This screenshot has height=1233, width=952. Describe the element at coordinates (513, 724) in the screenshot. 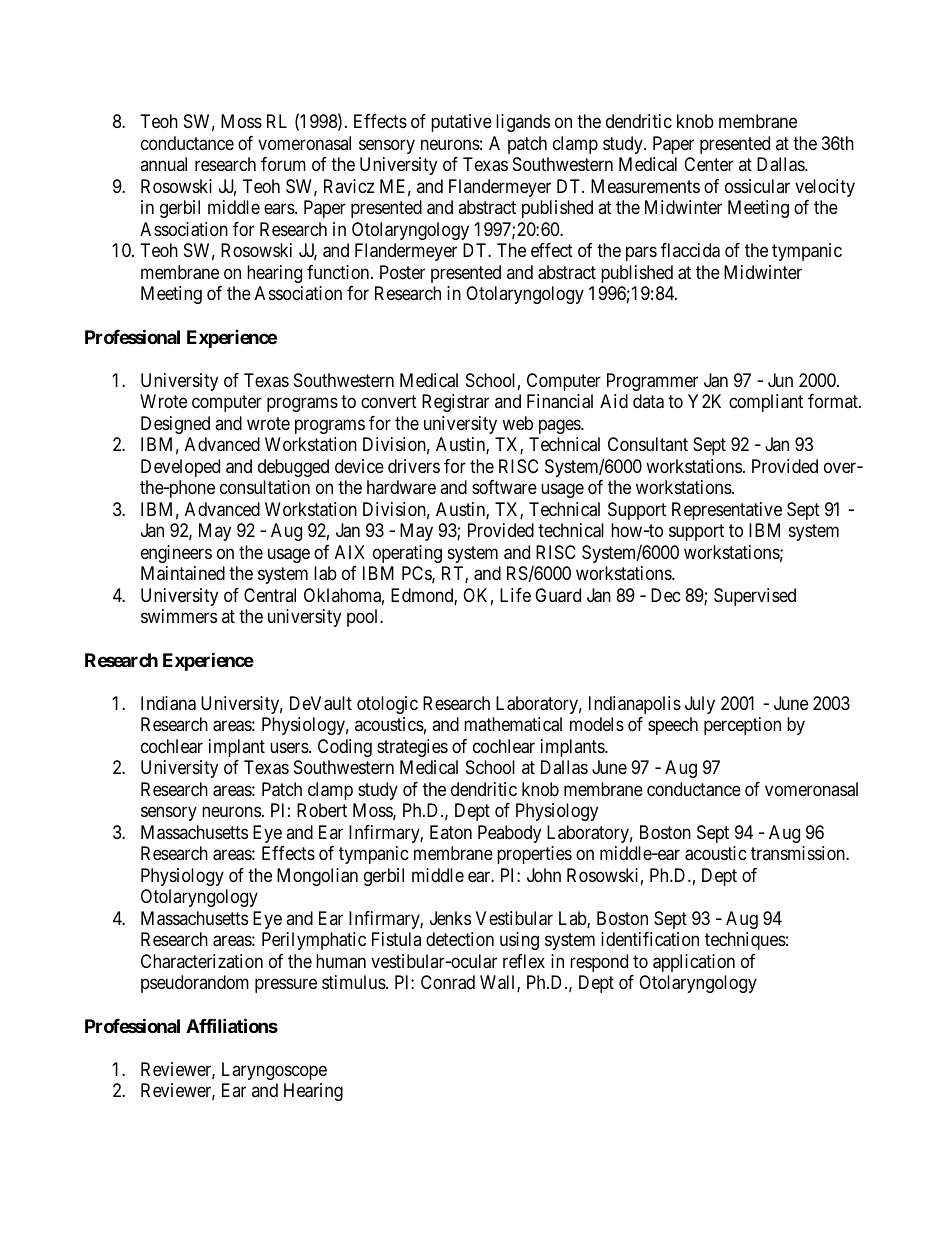

I see `mathematical` at that location.
